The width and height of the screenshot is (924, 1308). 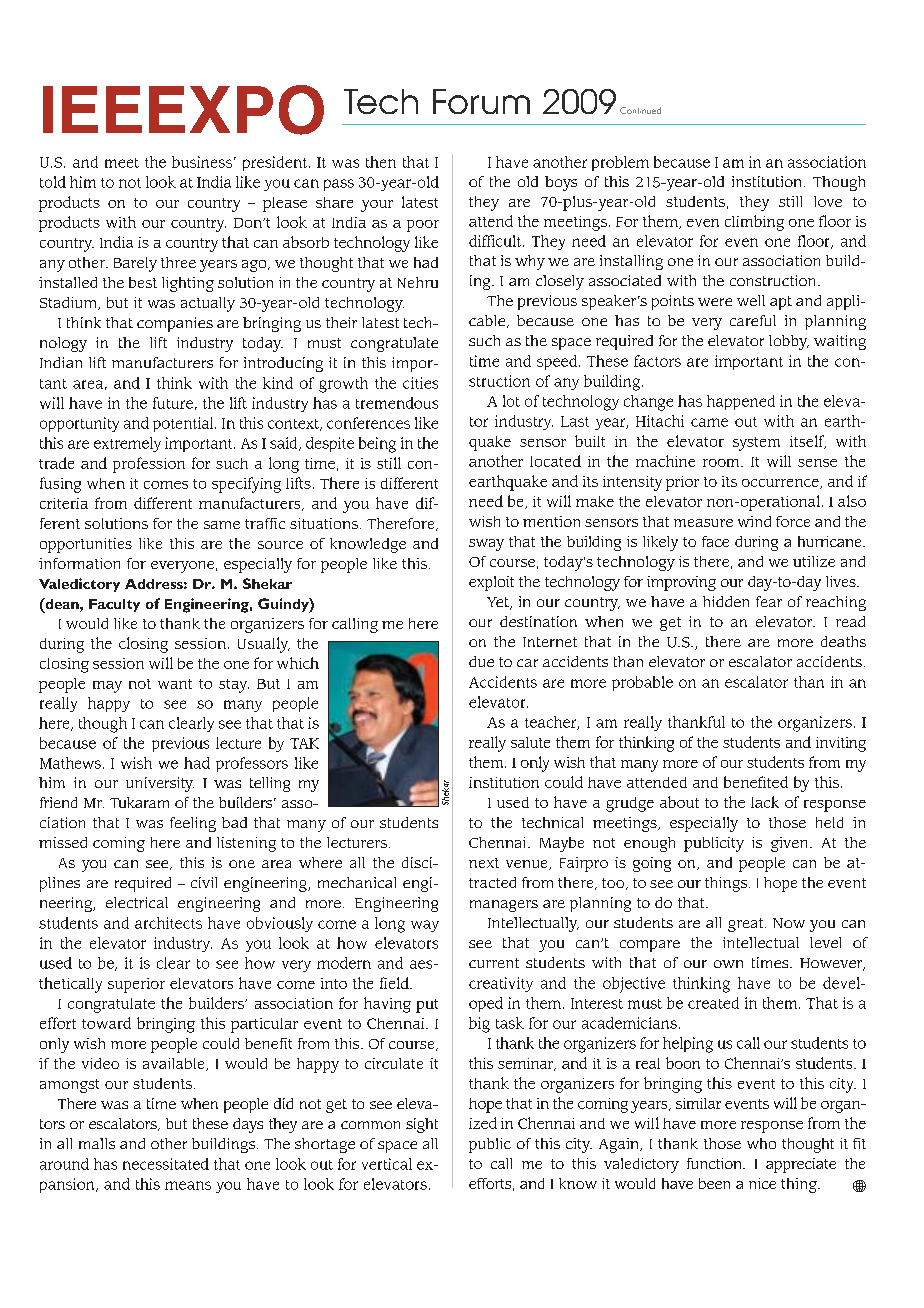 What do you see at coordinates (747, 925) in the screenshot?
I see `great` at bounding box center [747, 925].
